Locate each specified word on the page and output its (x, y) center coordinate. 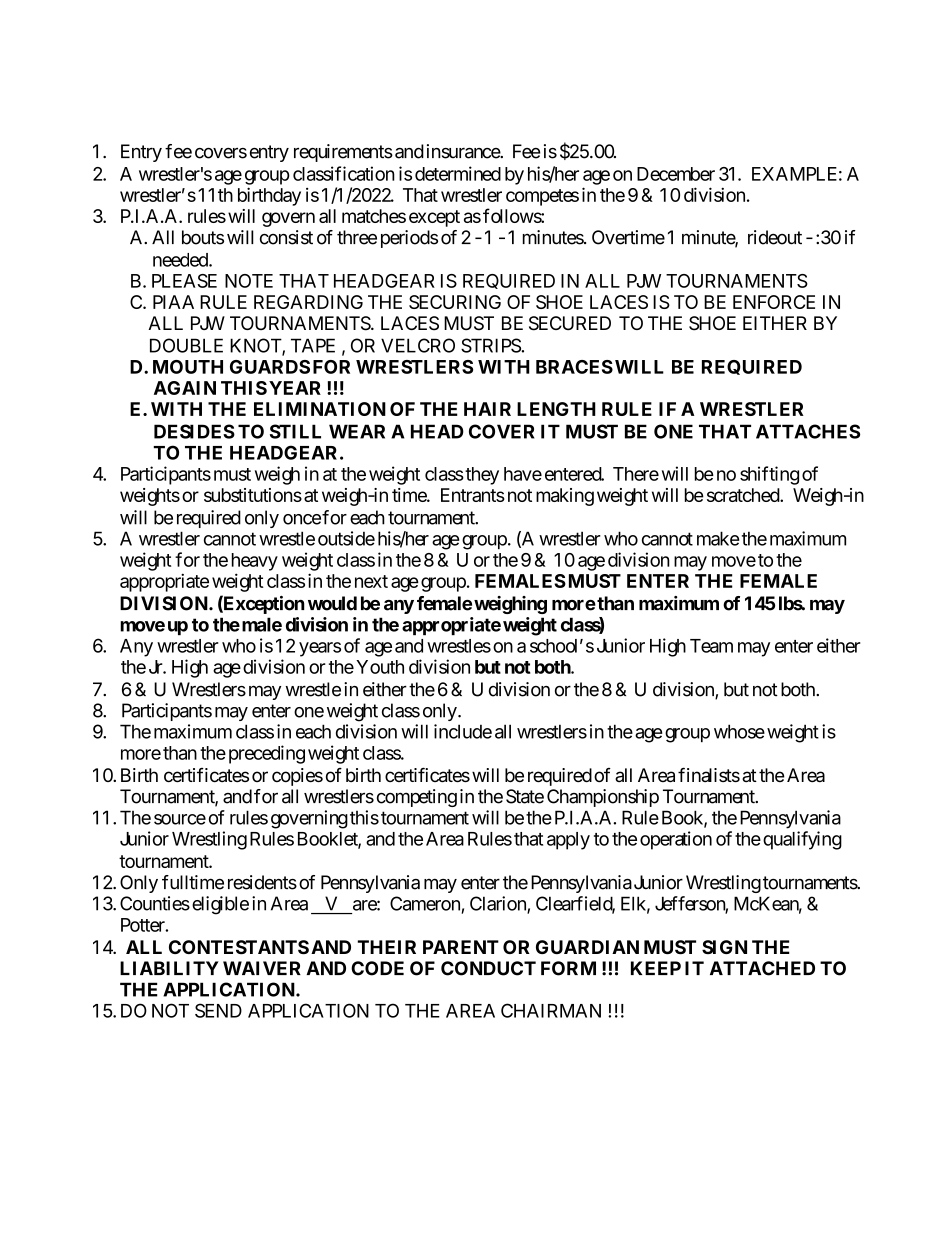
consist (286, 237)
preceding (265, 754)
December (676, 174)
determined (458, 173)
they (481, 476)
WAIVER (262, 968)
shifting (769, 475)
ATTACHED (762, 968)
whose (739, 731)
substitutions (253, 495)
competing (417, 798)
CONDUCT (488, 968)
